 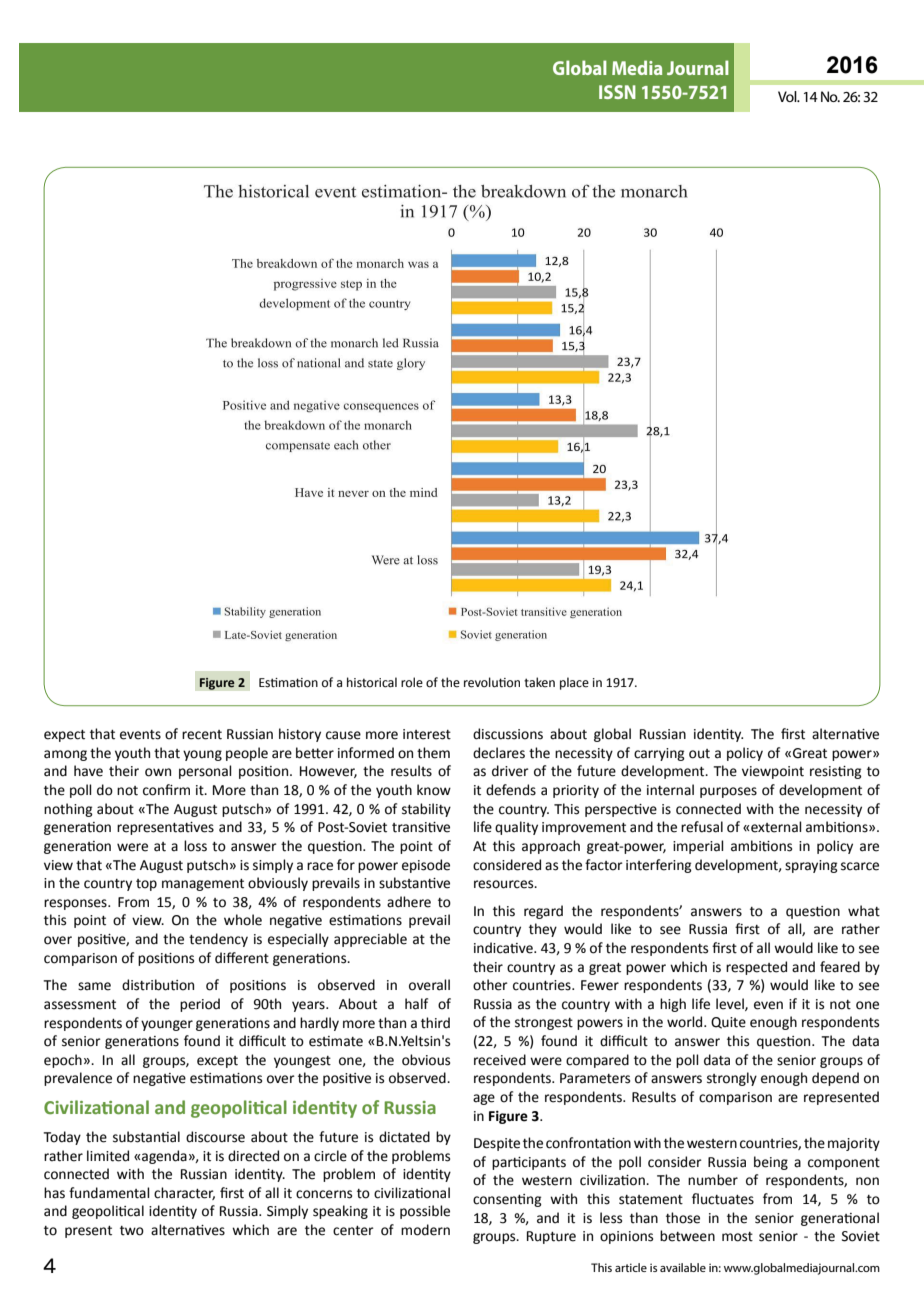 I want to click on revolution, so click(x=492, y=682).
